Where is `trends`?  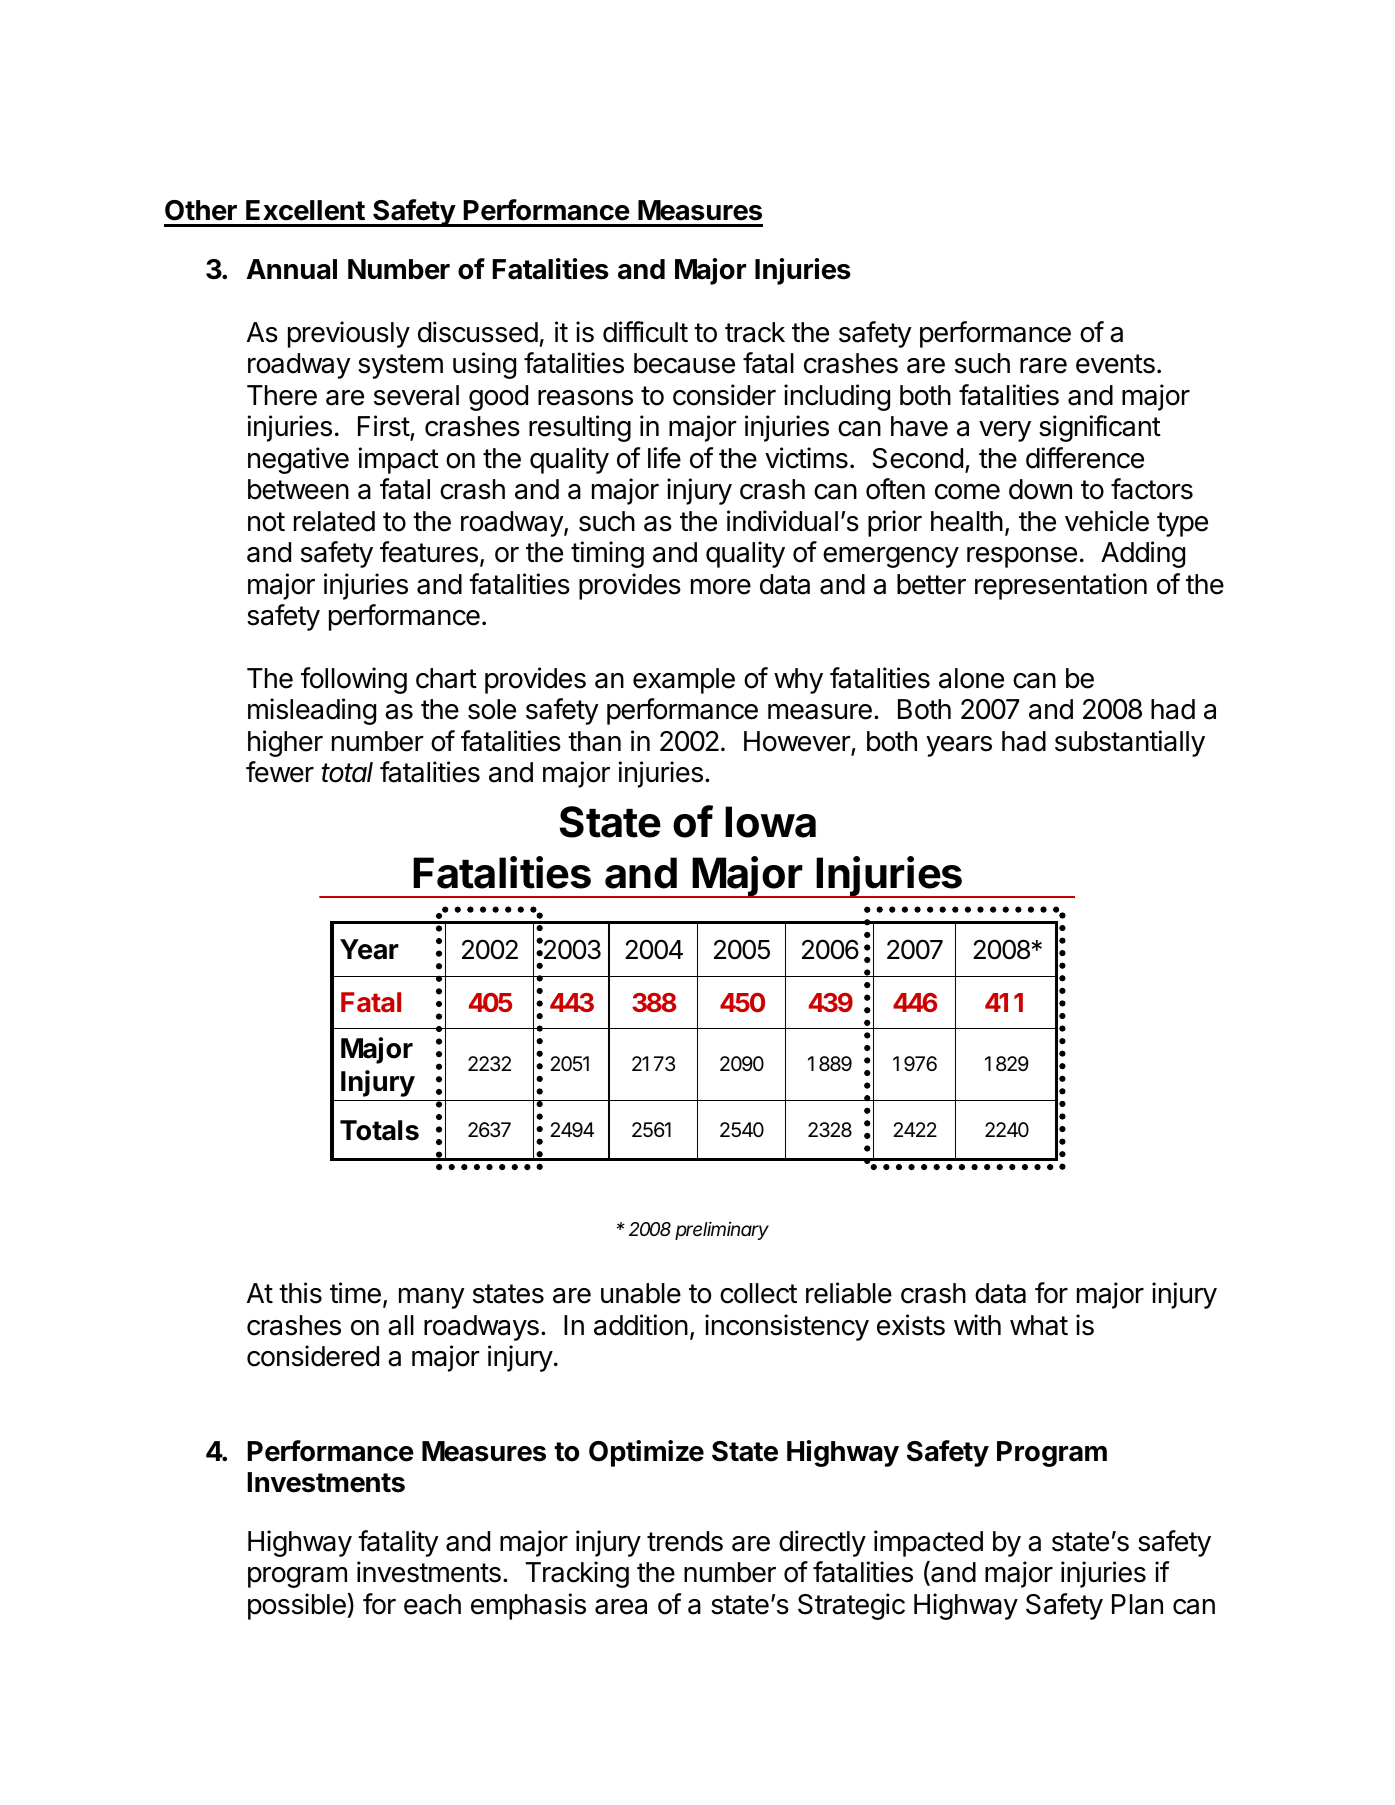 trends is located at coordinates (685, 1541).
